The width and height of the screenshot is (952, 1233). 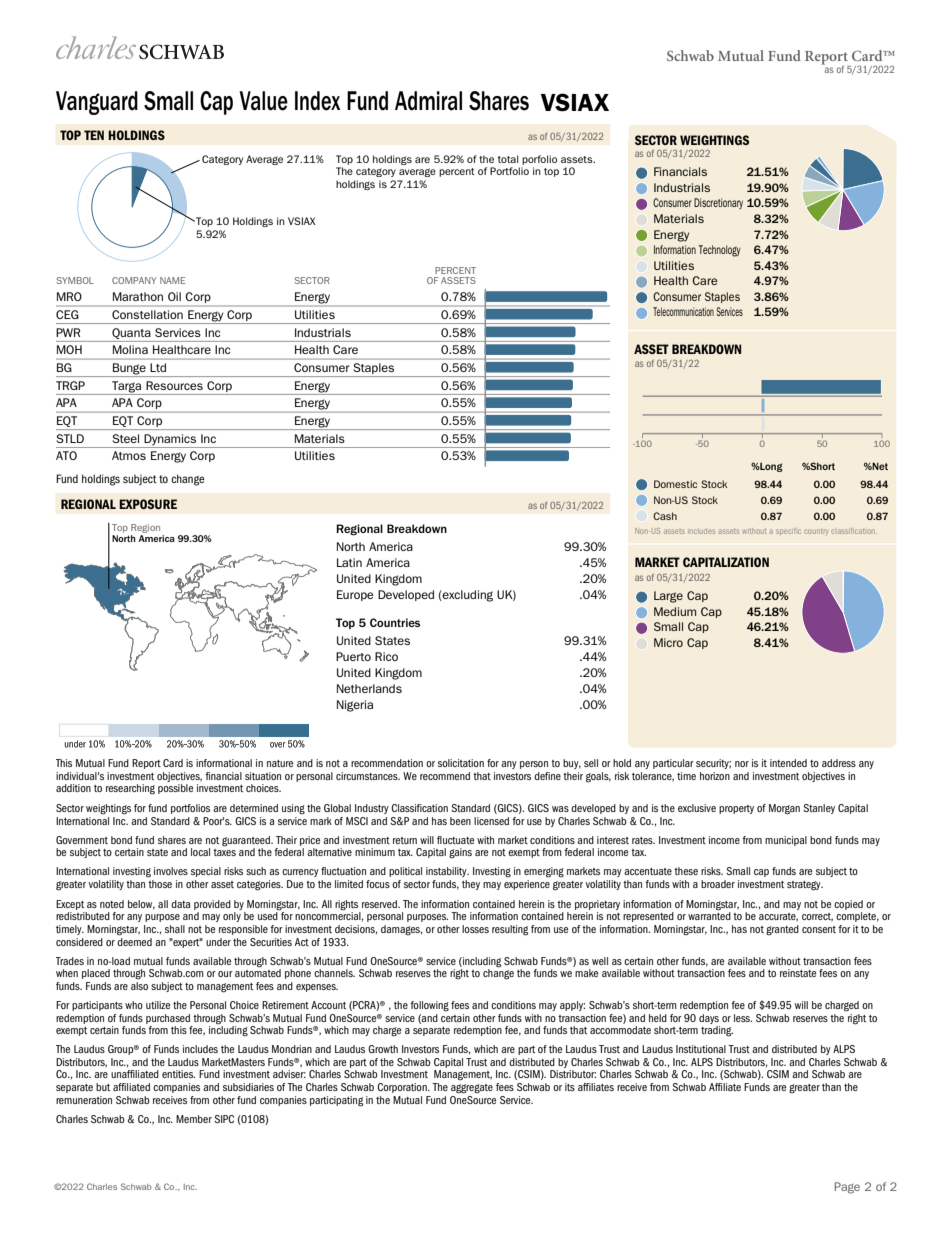 I want to click on Molina, so click(x=130, y=349).
